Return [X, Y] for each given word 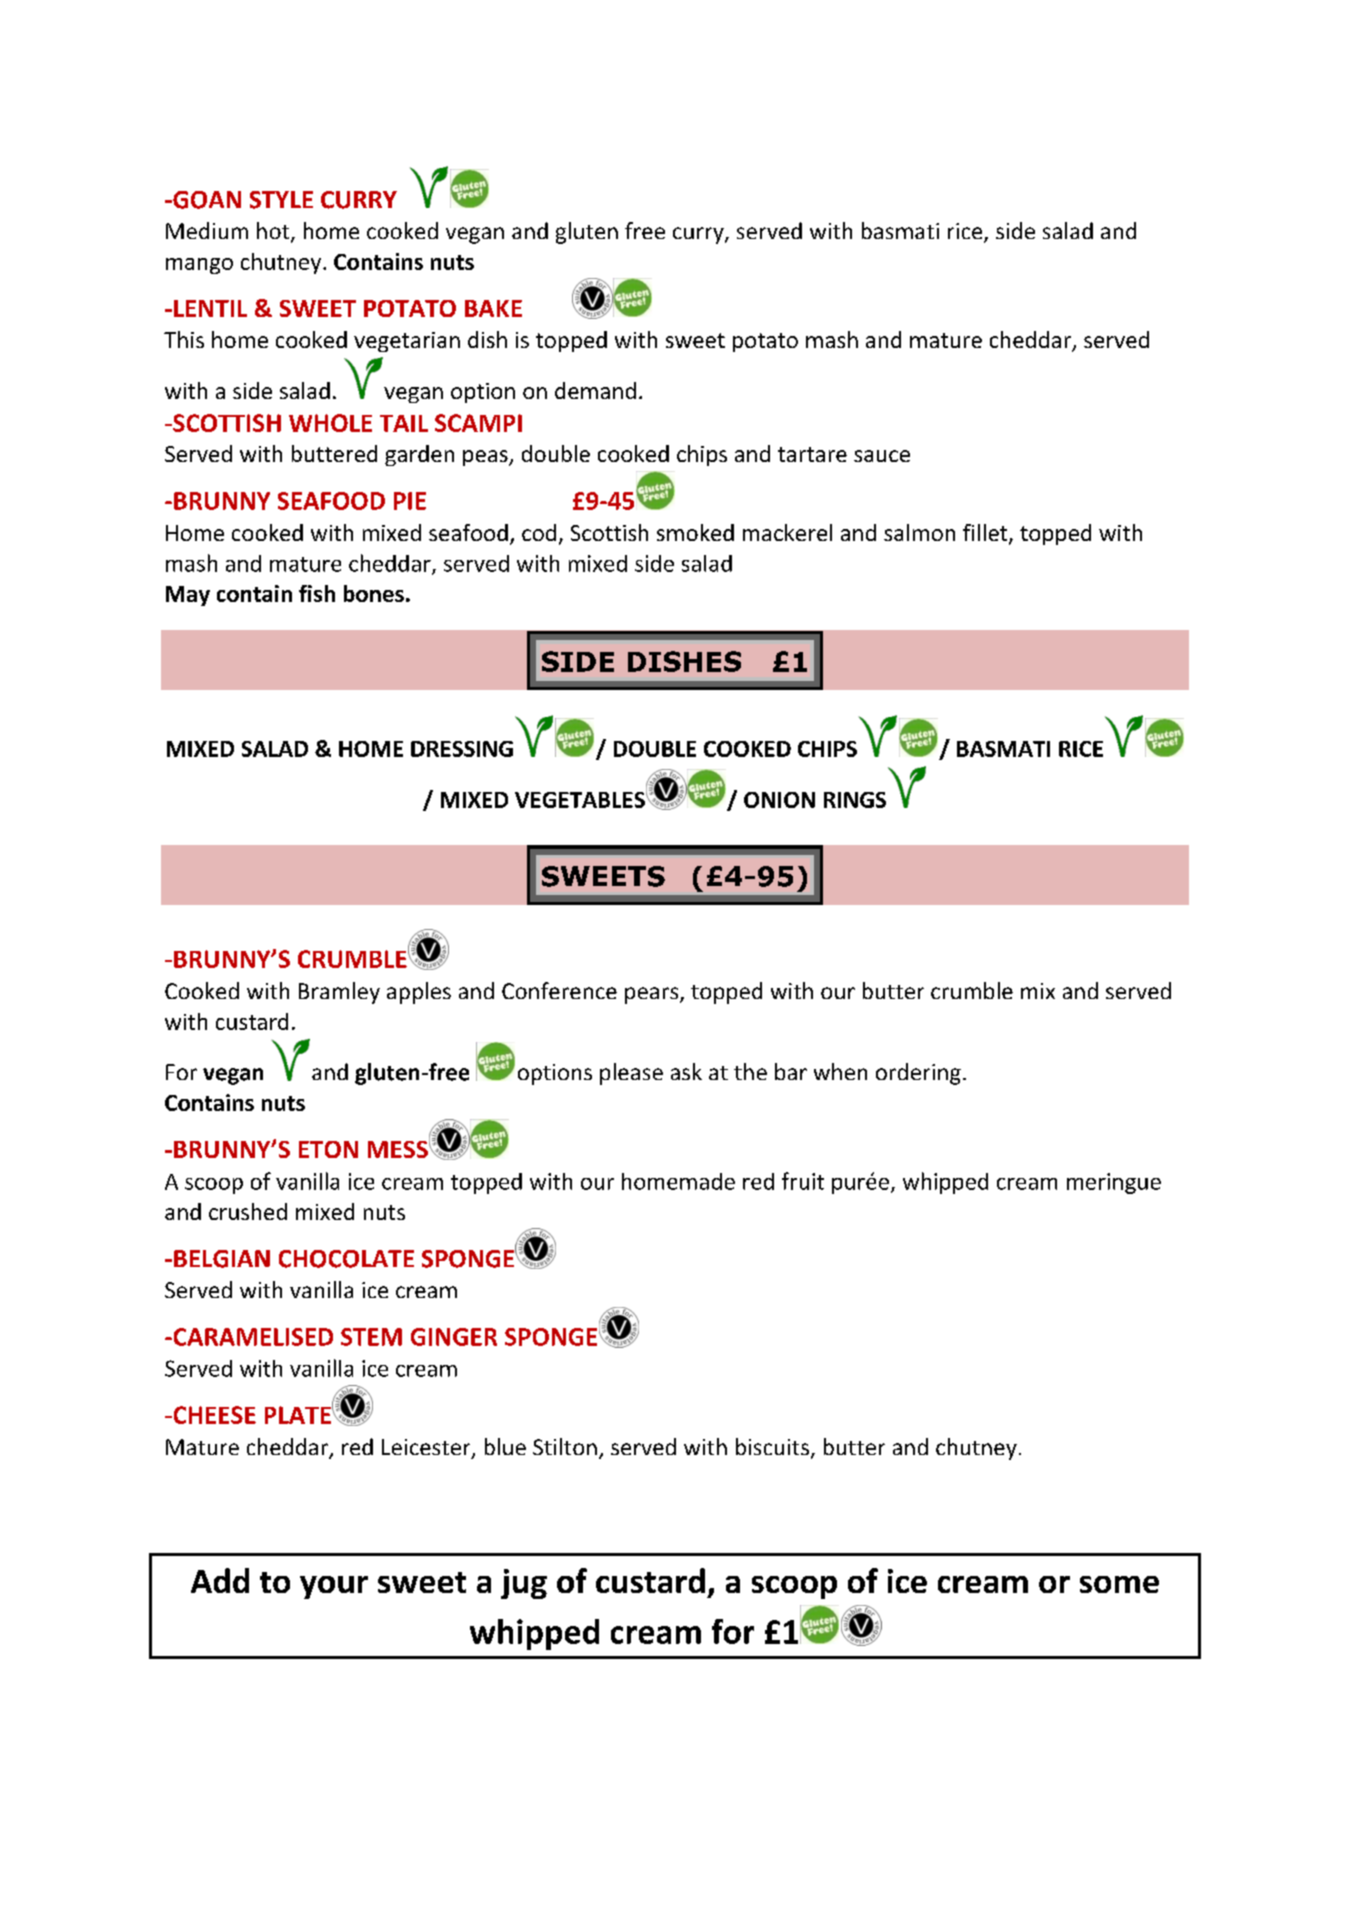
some [1119, 1584]
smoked [695, 532]
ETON [328, 1149]
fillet [986, 534]
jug [524, 1584]
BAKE [493, 308]
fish [317, 593]
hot [274, 232]
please [631, 1074]
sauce [882, 456]
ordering [918, 1074]
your [334, 1587]
